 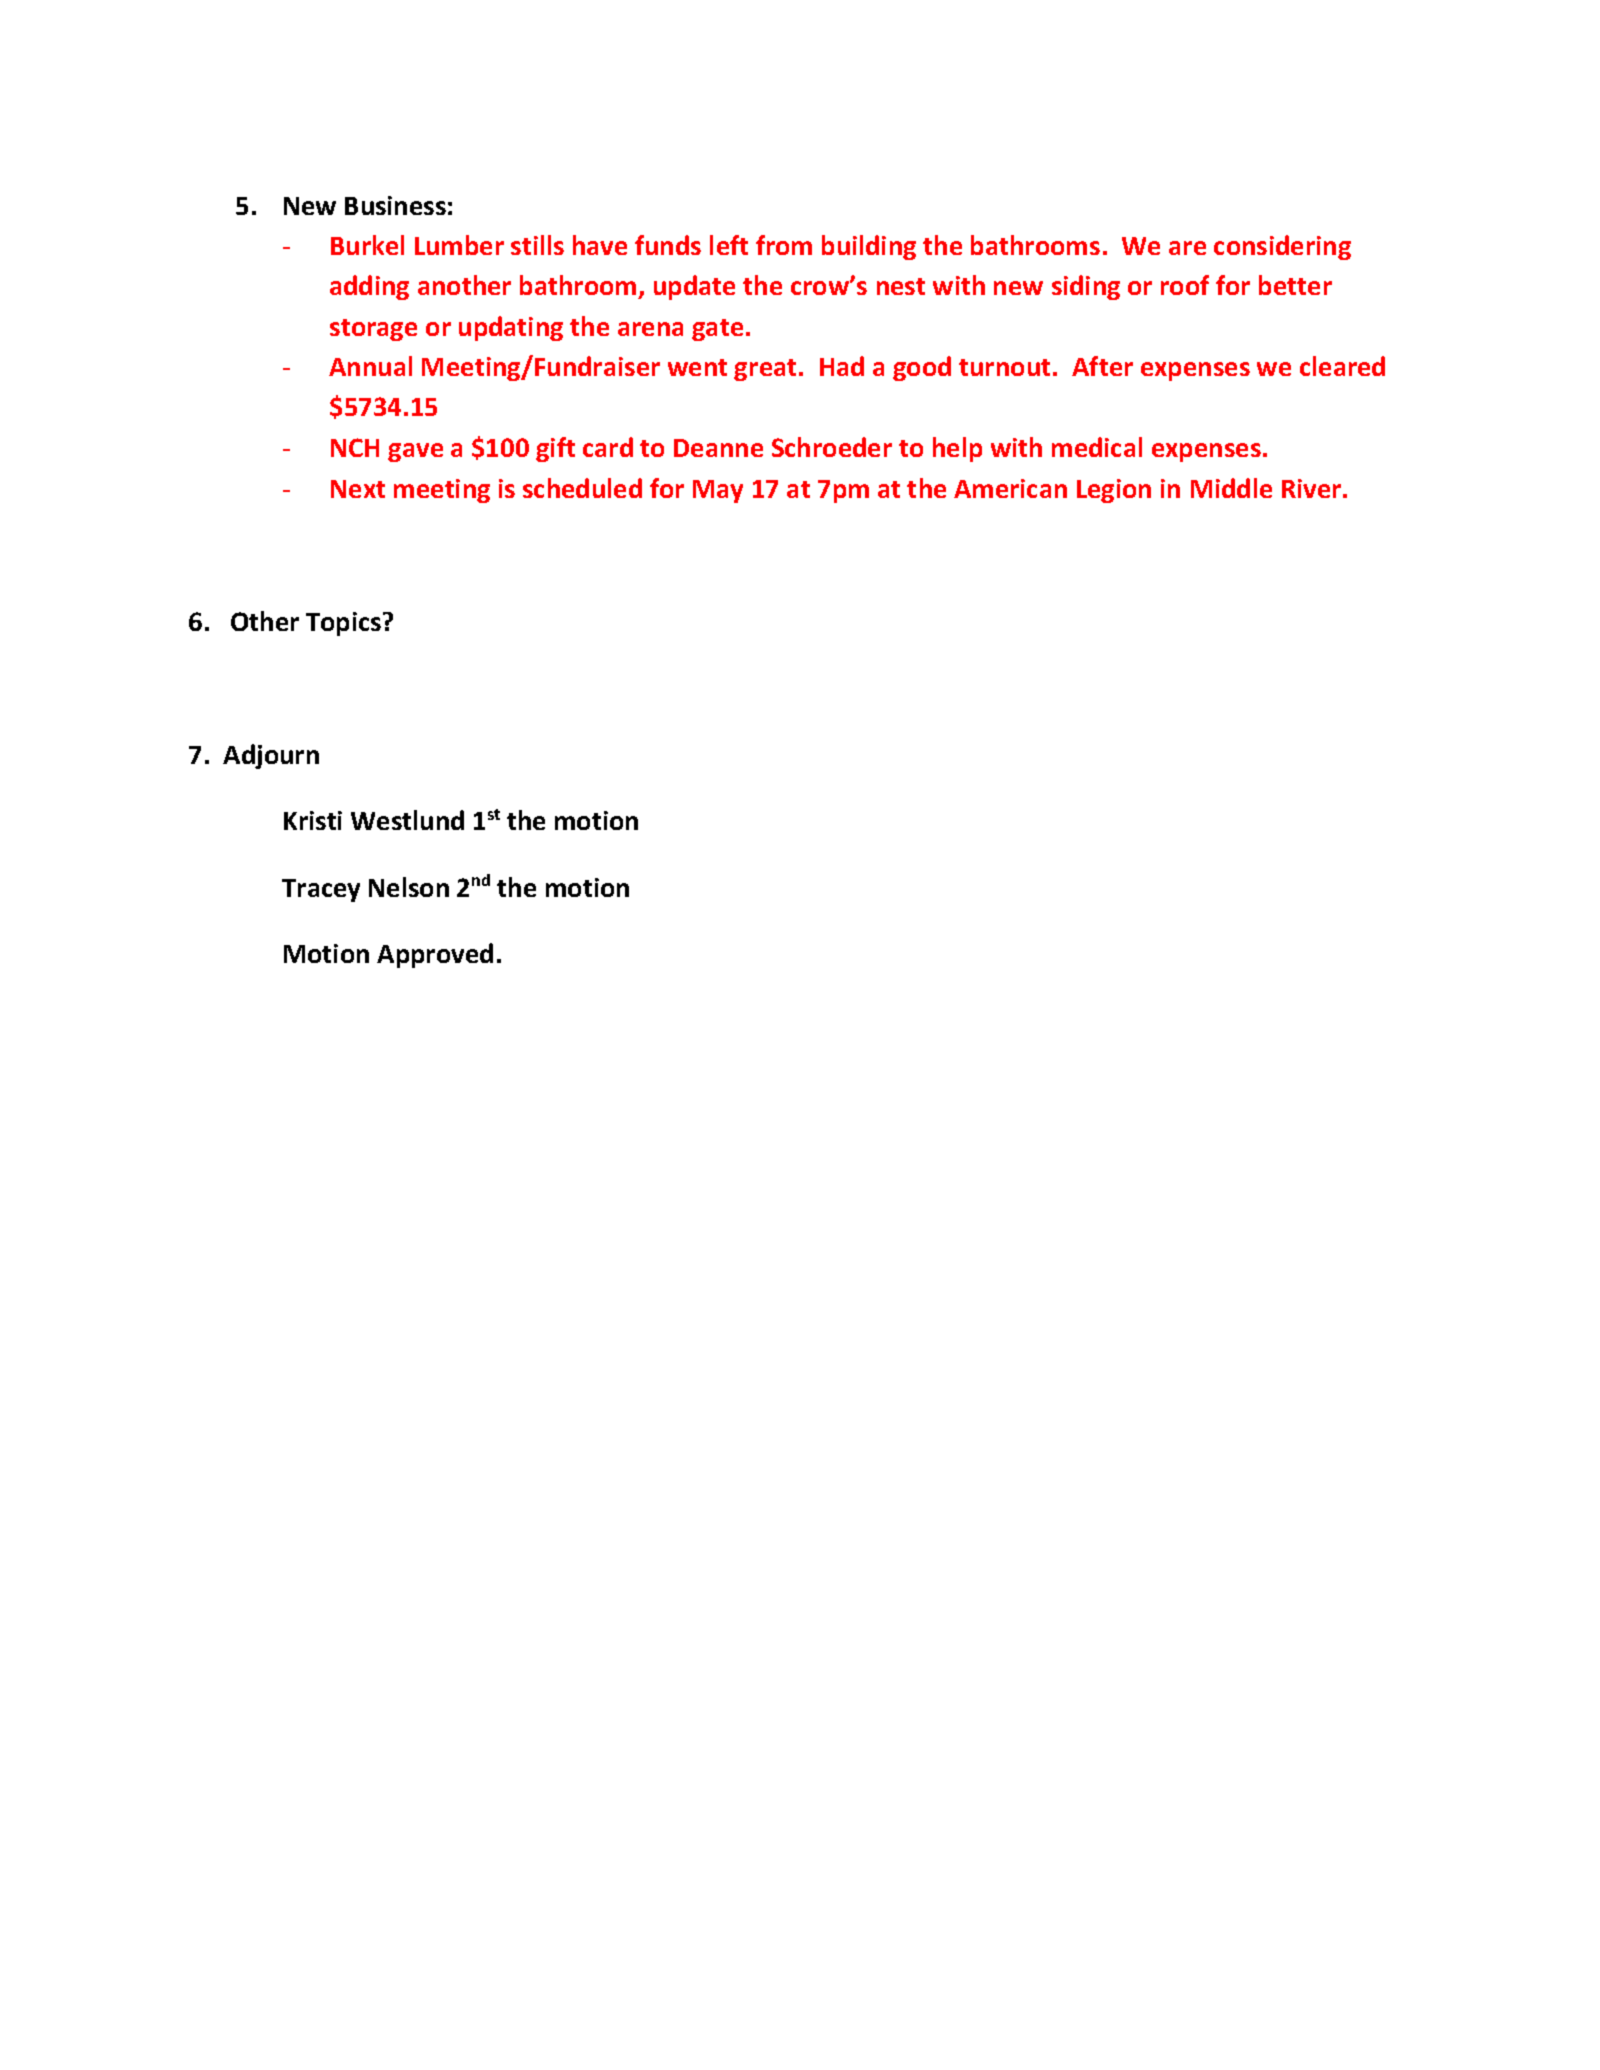 I want to click on Approved, so click(x=435, y=955).
